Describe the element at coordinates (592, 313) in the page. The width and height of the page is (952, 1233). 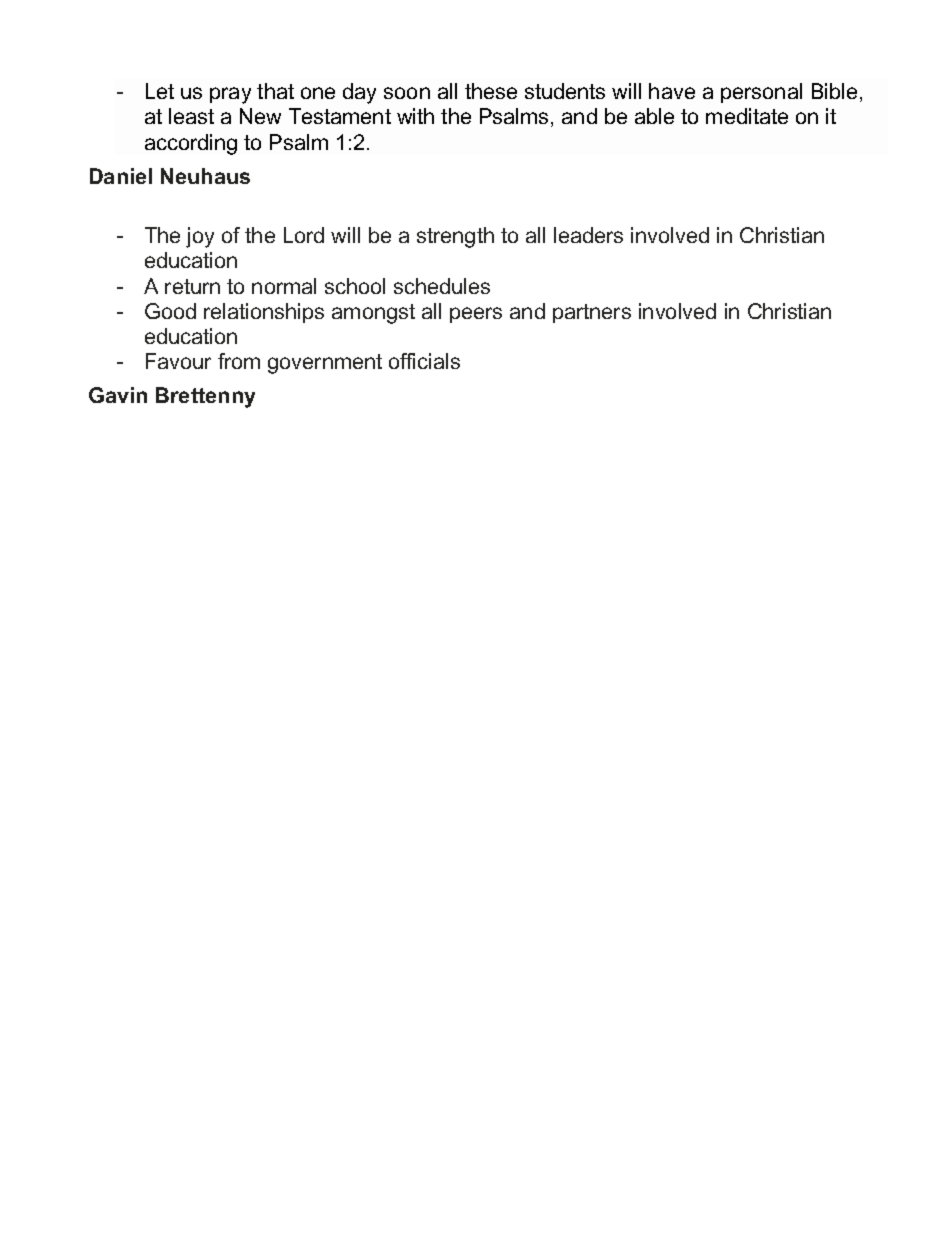
I see `partners` at that location.
